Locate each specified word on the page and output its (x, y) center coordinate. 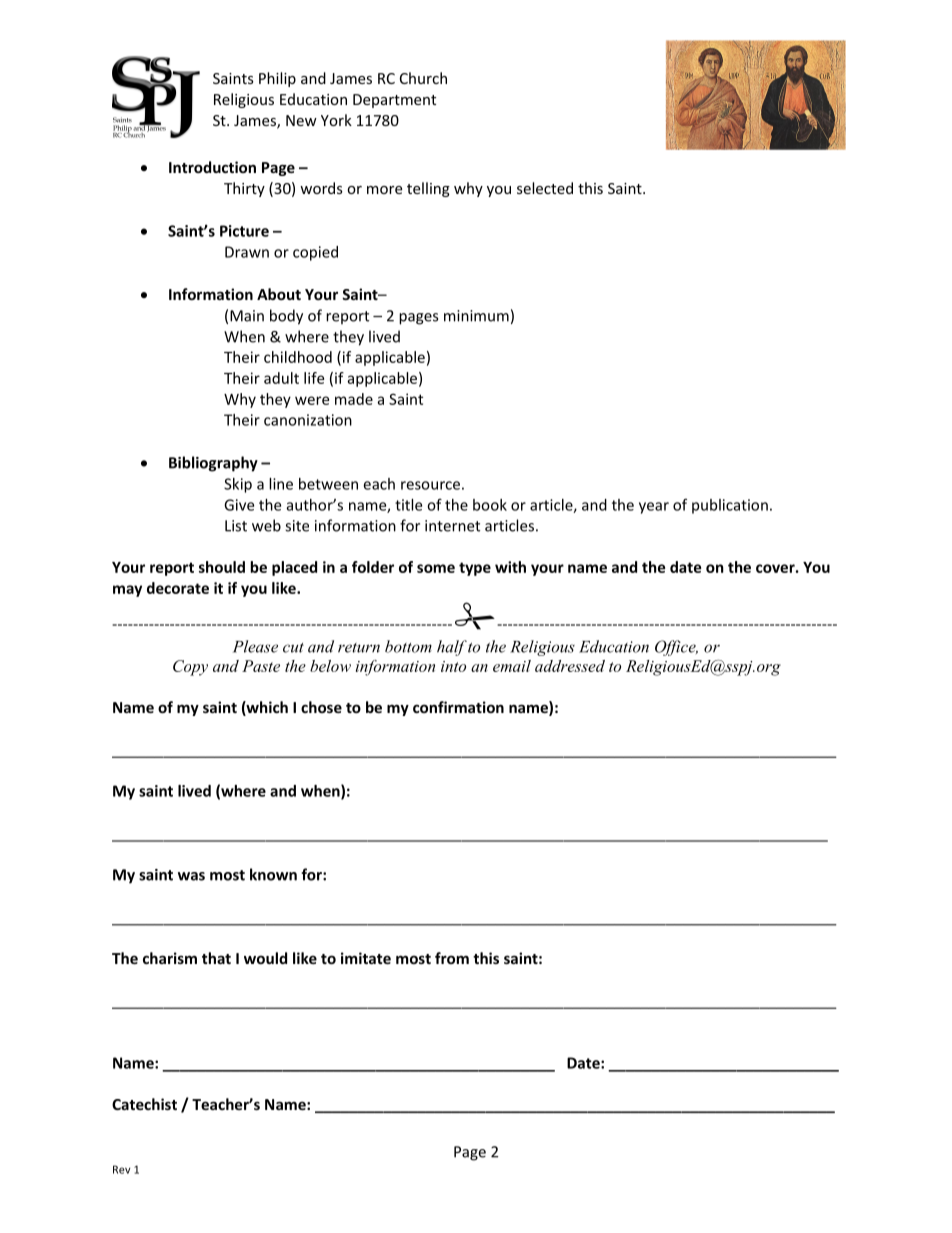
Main (247, 316)
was (191, 876)
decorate (178, 588)
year (654, 508)
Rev (121, 1169)
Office (676, 648)
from (452, 958)
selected (545, 188)
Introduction (212, 167)
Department (394, 101)
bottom (408, 646)
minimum (476, 316)
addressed (570, 666)
